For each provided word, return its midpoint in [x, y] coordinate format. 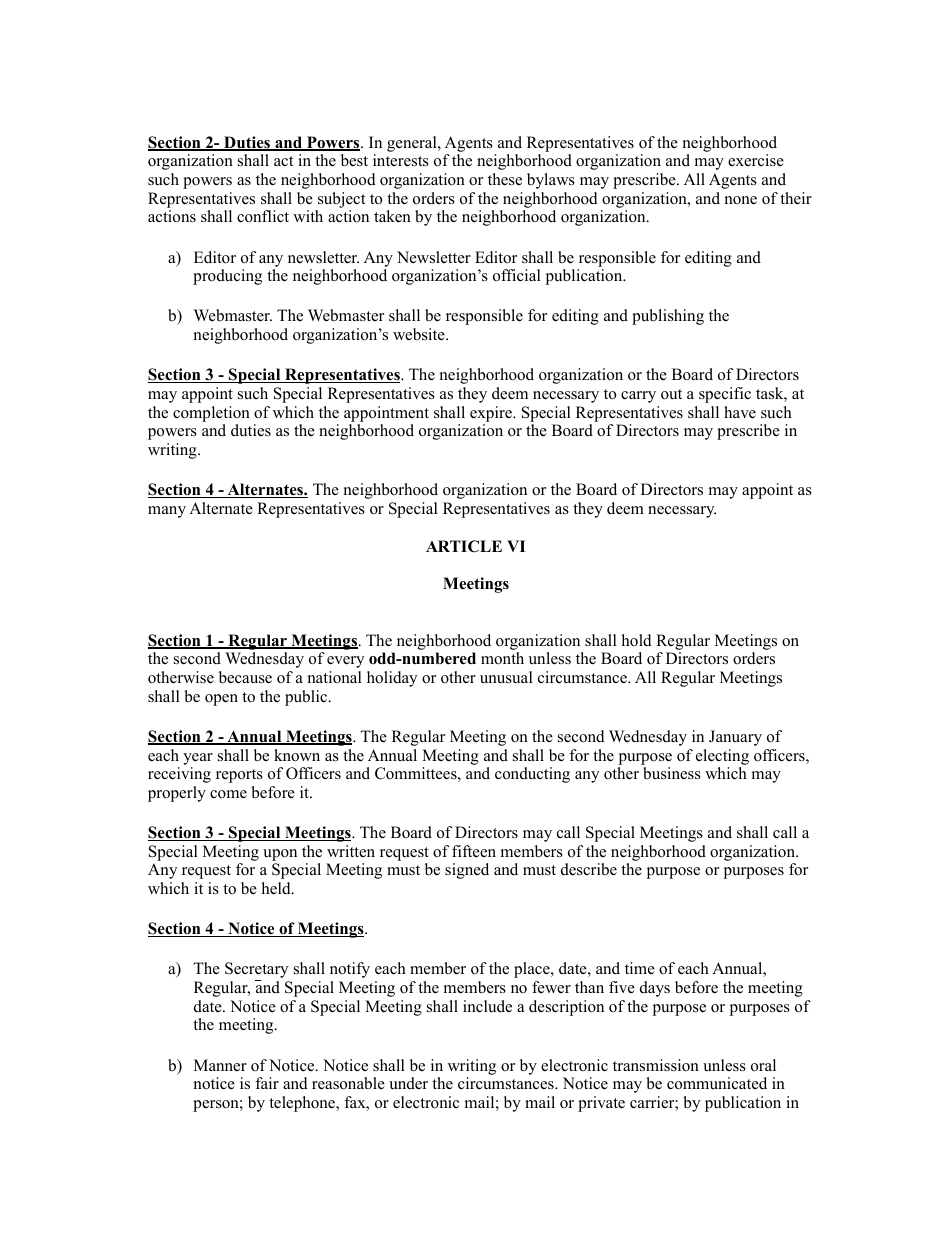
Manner [220, 1065]
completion [211, 414]
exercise [756, 160]
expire [492, 414]
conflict [263, 216]
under [408, 1083]
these [505, 179]
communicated [717, 1083]
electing [722, 757]
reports [239, 776]
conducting [532, 775]
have [740, 412]
